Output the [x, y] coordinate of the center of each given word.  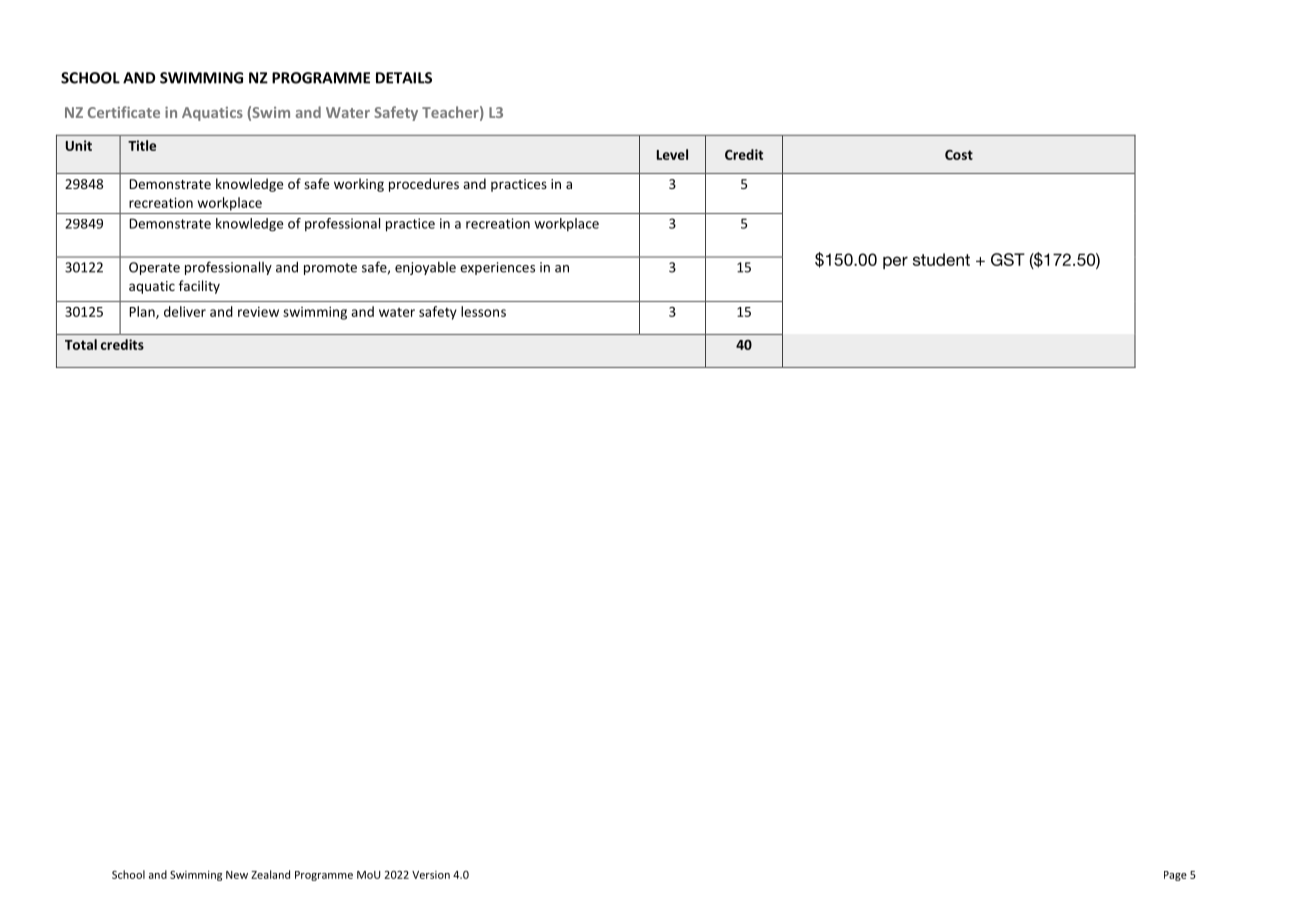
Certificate [124, 112]
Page [1175, 876]
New [237, 875]
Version [431, 875]
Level [672, 154]
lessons [483, 311]
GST [1008, 259]
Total [81, 344]
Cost [959, 155]
